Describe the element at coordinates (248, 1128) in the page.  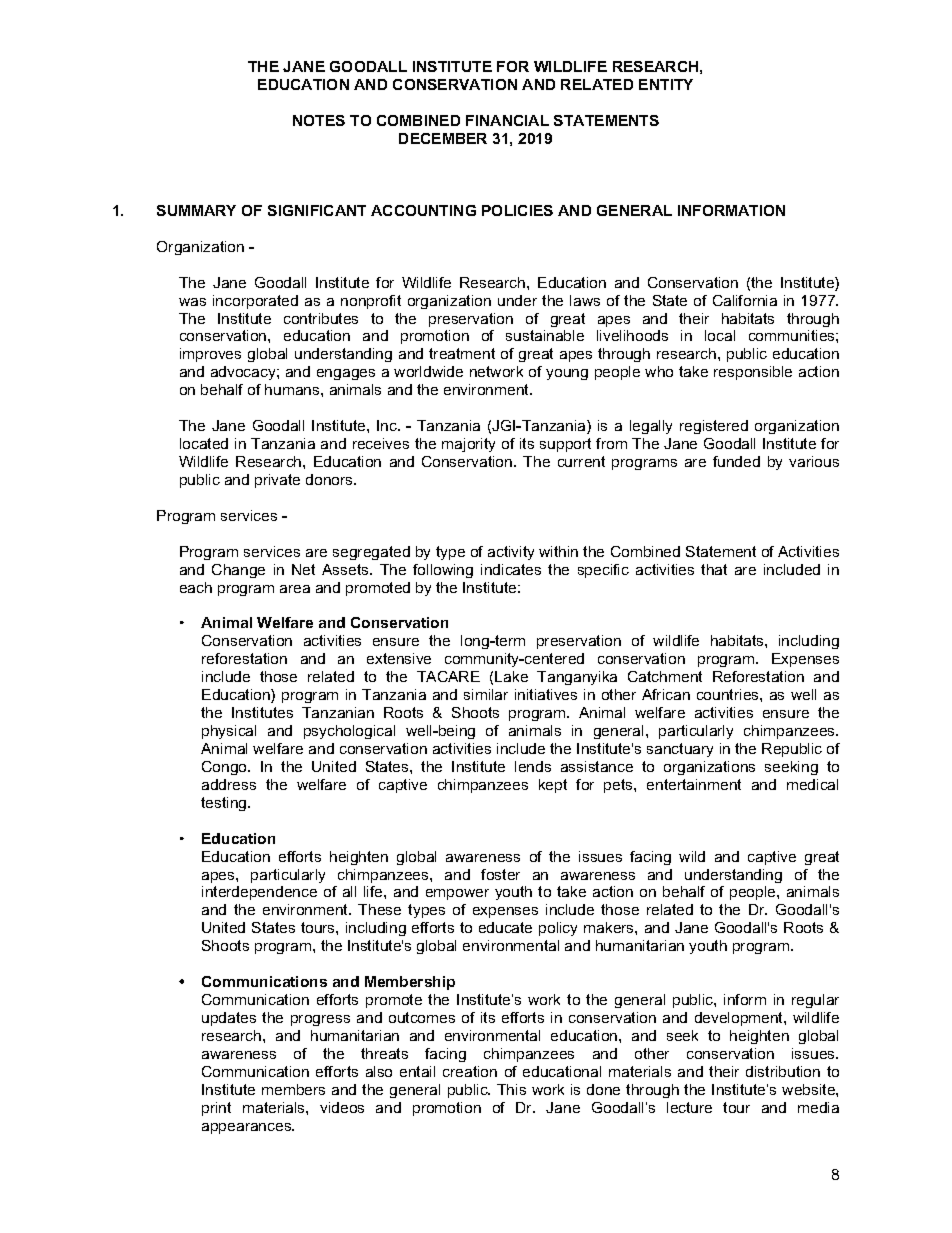
I see `appearances` at that location.
